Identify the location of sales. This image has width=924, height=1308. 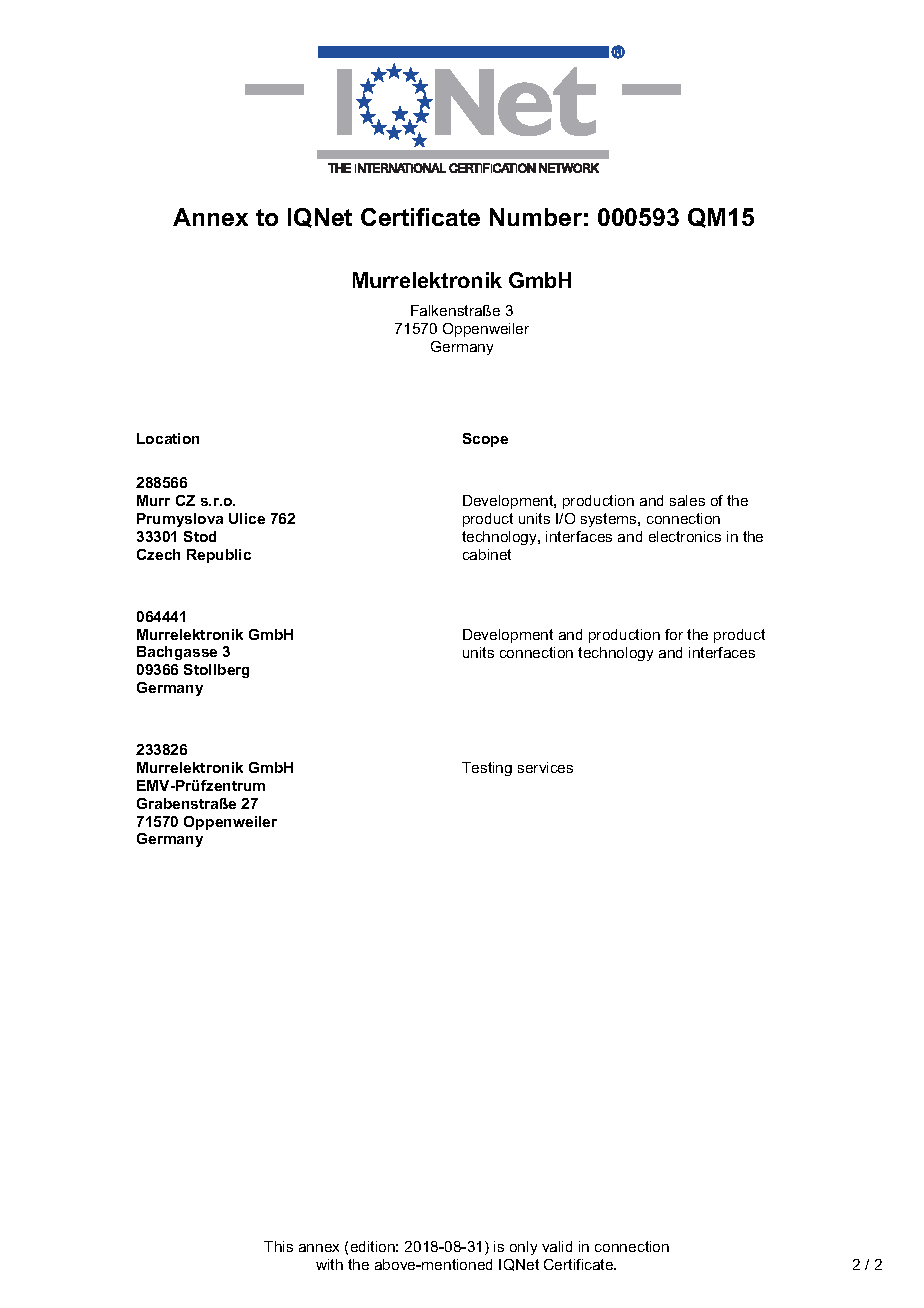
(687, 500).
